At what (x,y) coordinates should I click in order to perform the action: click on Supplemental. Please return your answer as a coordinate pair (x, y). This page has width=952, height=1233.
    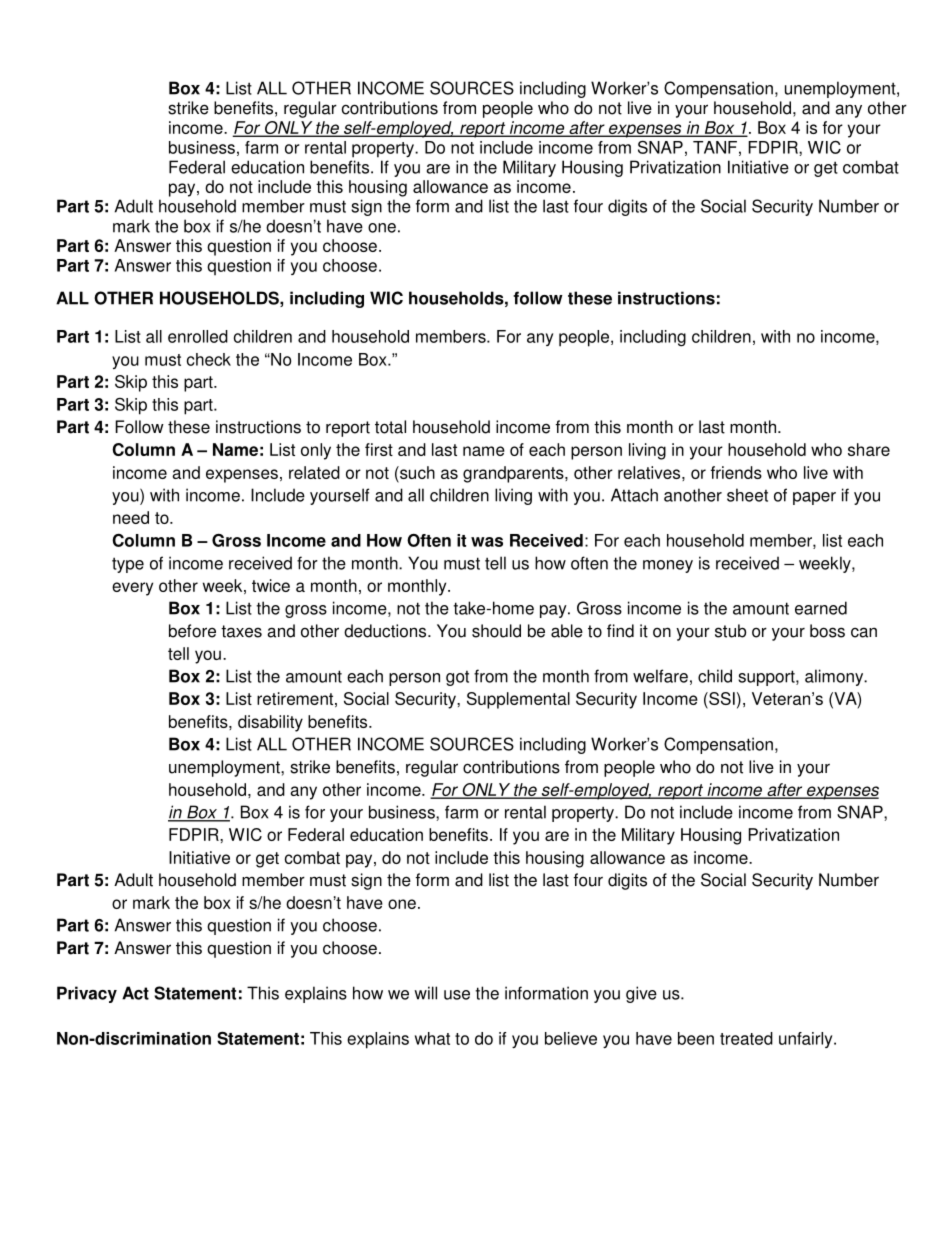
    Looking at the image, I should click on (518, 700).
